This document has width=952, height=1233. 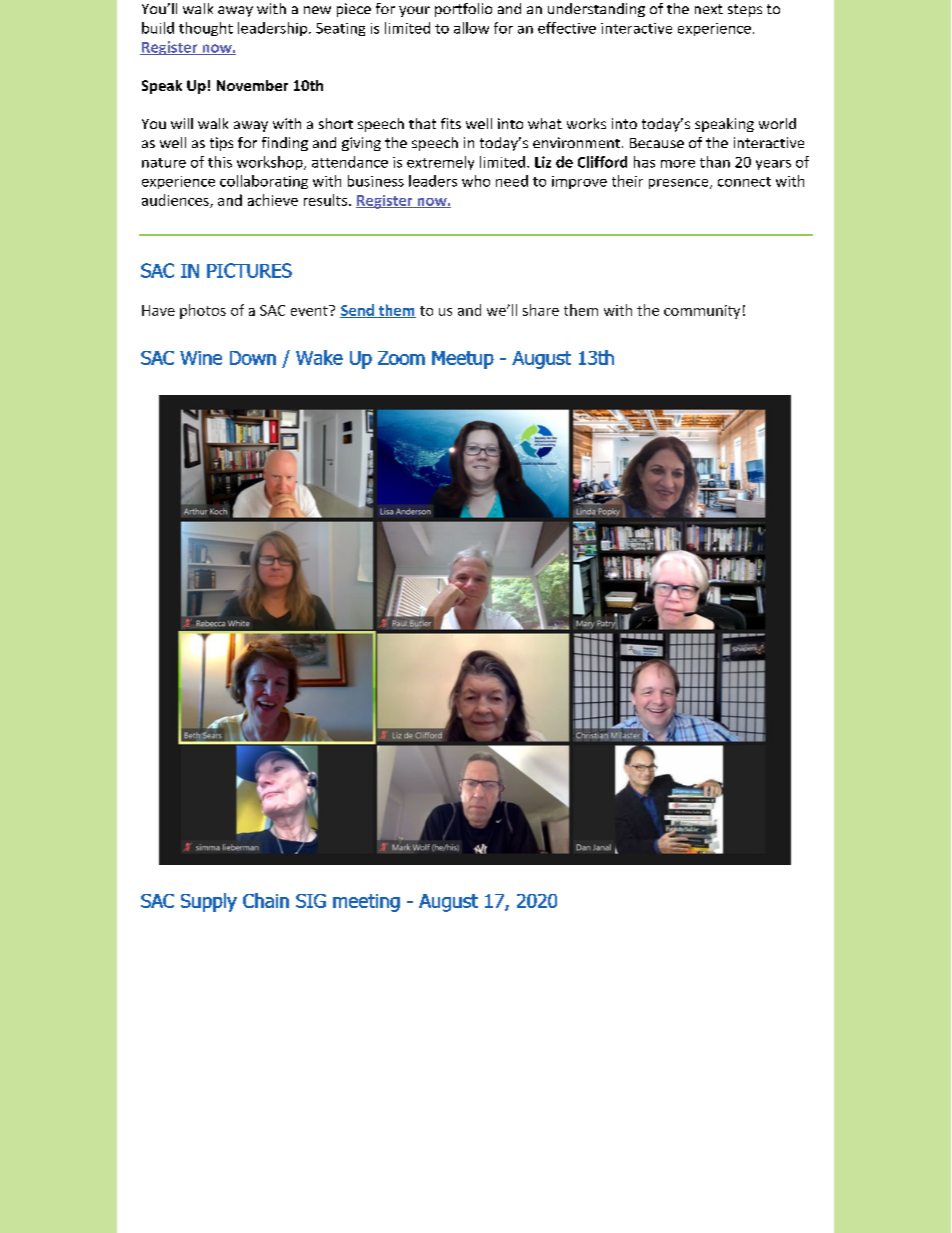 I want to click on next, so click(x=709, y=9).
